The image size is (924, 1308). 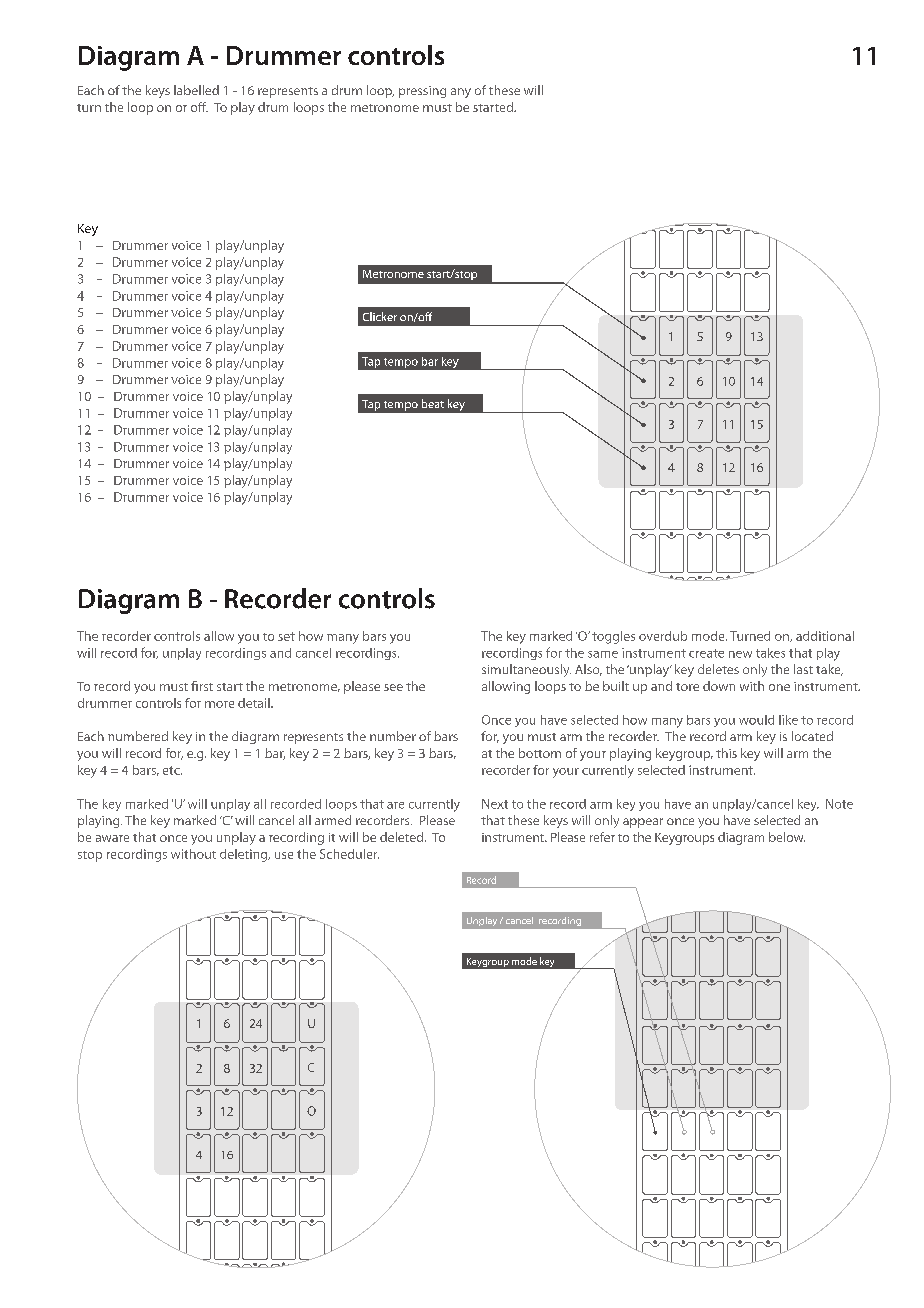 What do you see at coordinates (663, 636) in the screenshot?
I see `overdub` at bounding box center [663, 636].
